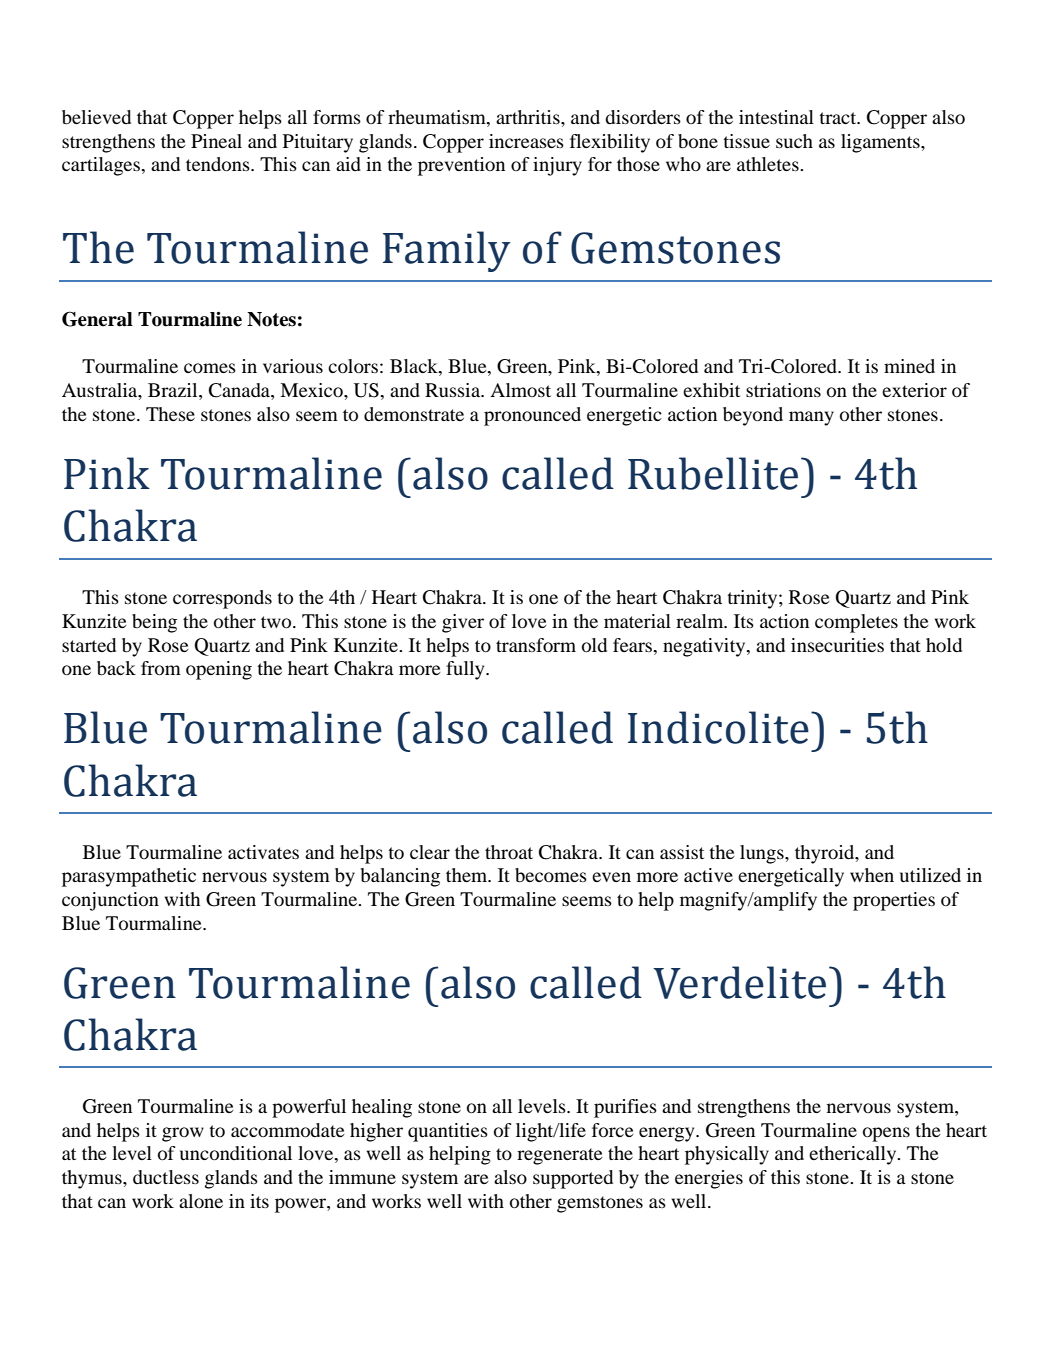 The height and width of the image is (1360, 1051). What do you see at coordinates (881, 143) in the image?
I see `ligaments` at bounding box center [881, 143].
